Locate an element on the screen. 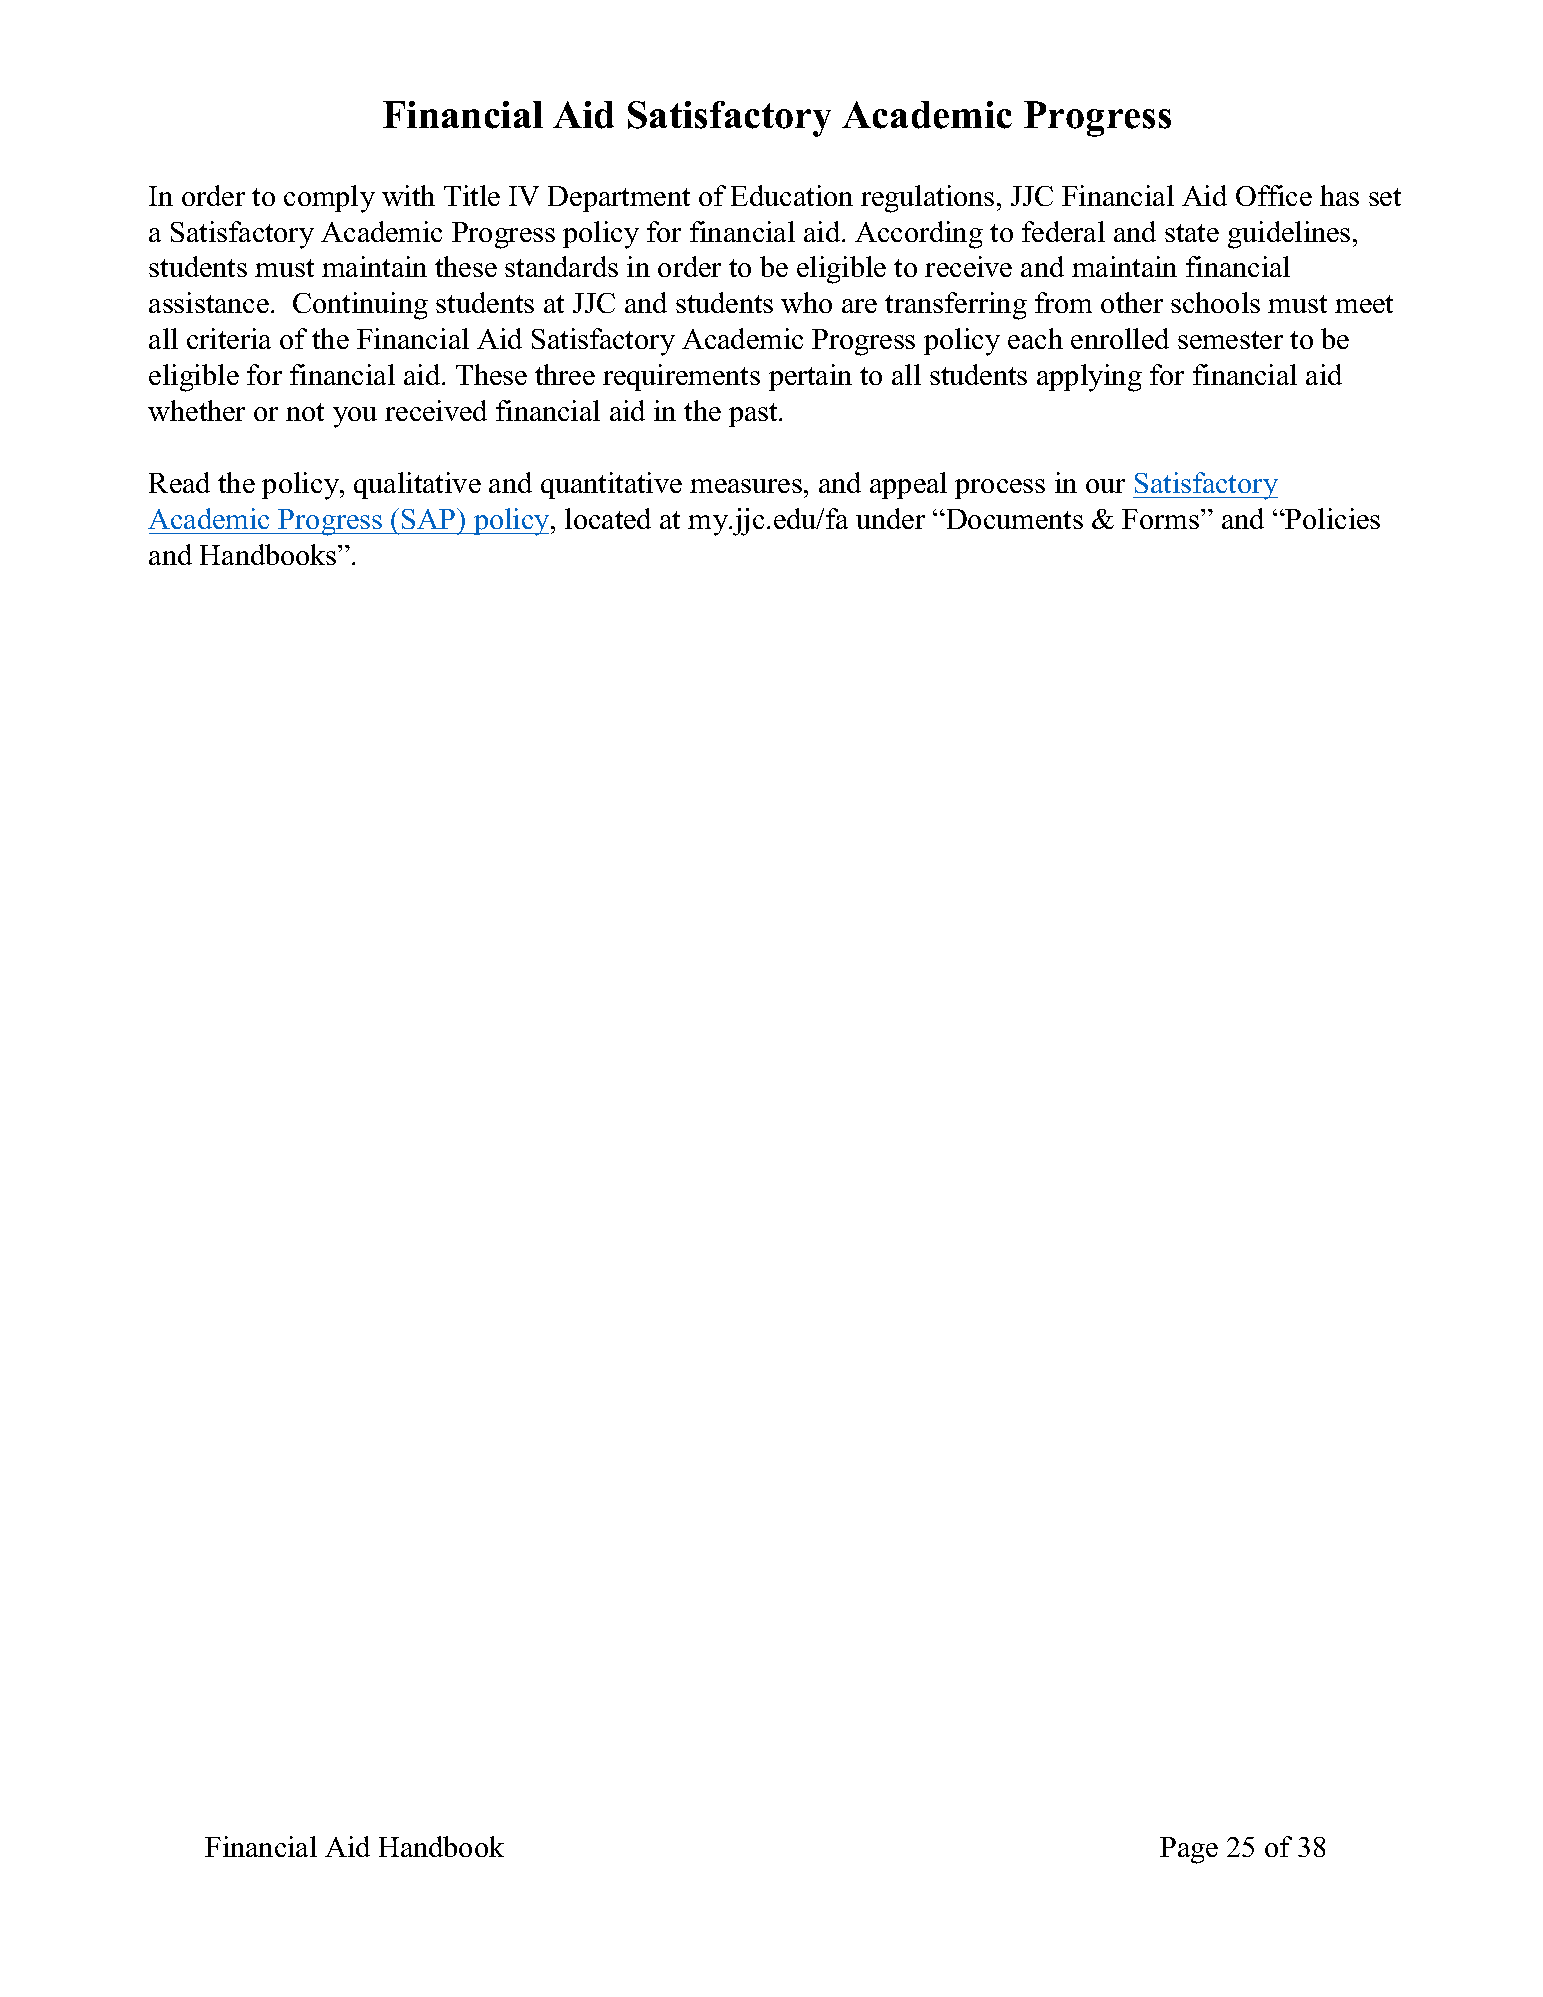  located is located at coordinates (608, 518).
